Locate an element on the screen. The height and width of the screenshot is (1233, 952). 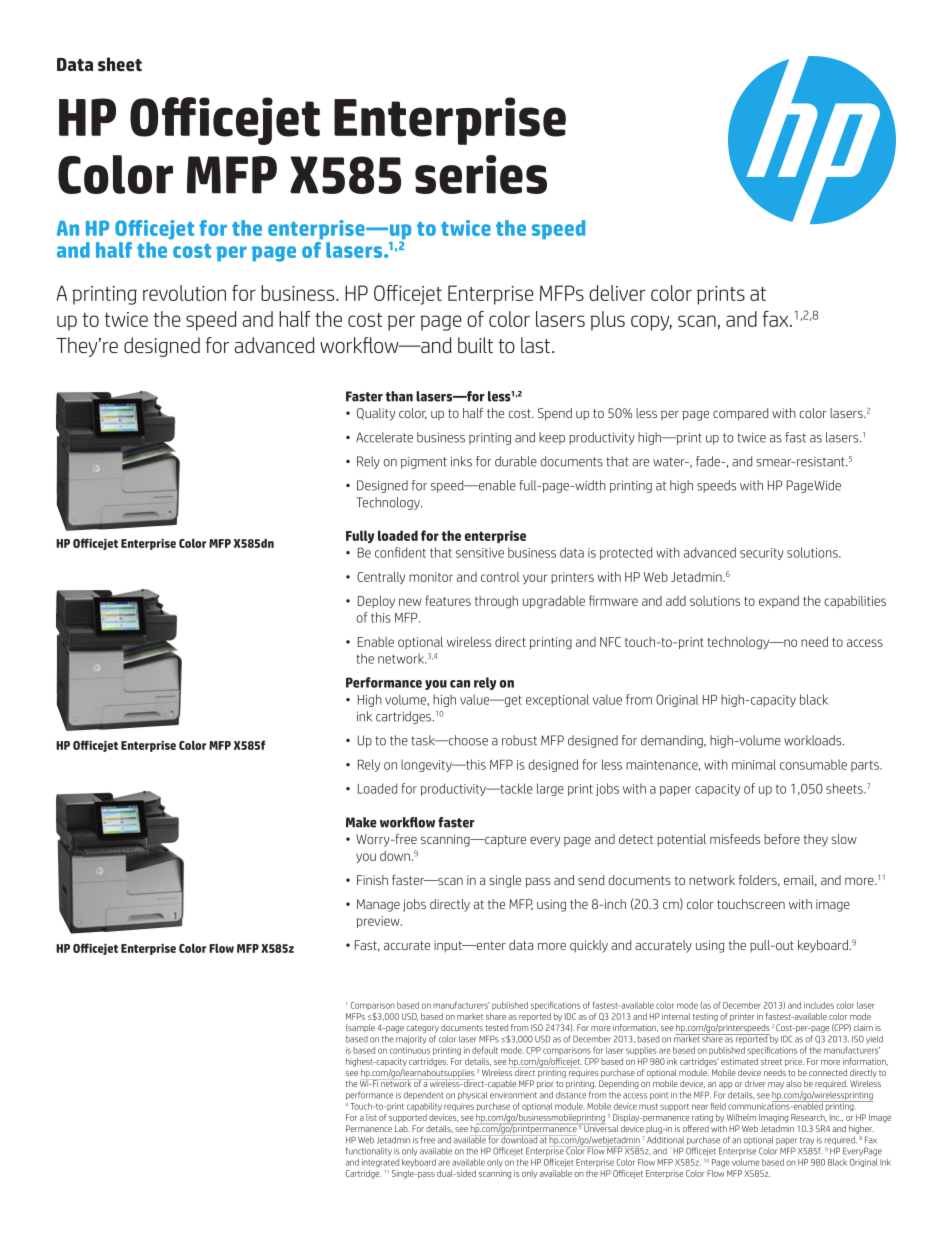
exceptional is located at coordinates (557, 700).
